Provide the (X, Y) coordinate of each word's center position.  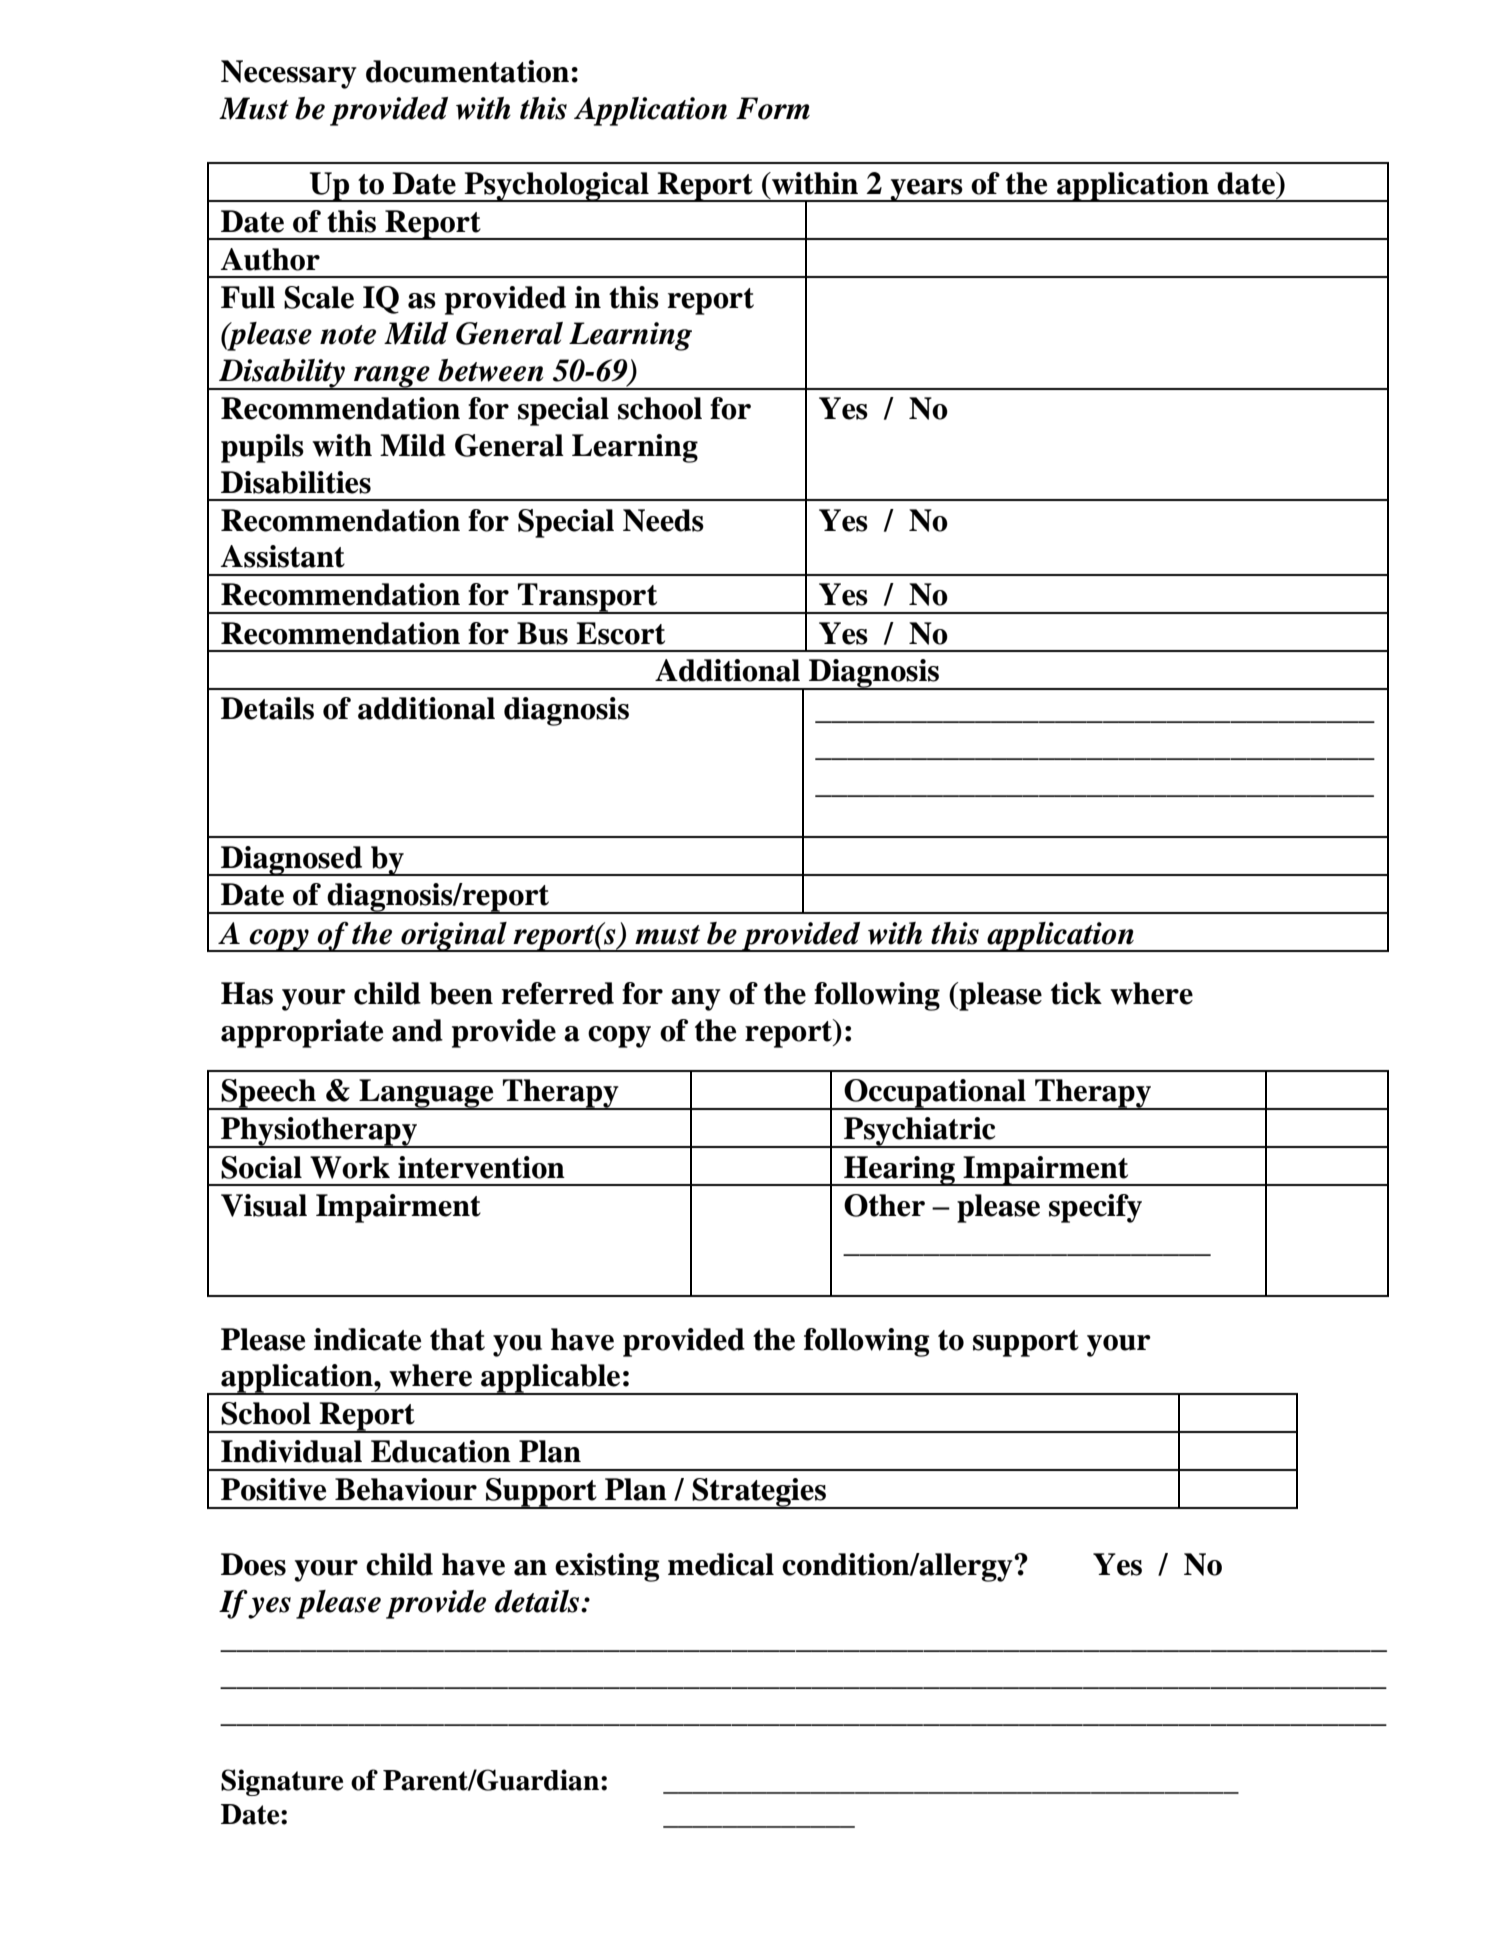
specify (1095, 1208)
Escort (620, 633)
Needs (663, 520)
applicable (551, 1379)
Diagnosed (292, 861)
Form (773, 108)
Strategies (759, 1493)
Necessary (289, 74)
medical (721, 1564)
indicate (367, 1339)
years (926, 190)
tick (1076, 993)
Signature (282, 1782)
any (696, 1000)
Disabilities (296, 482)
